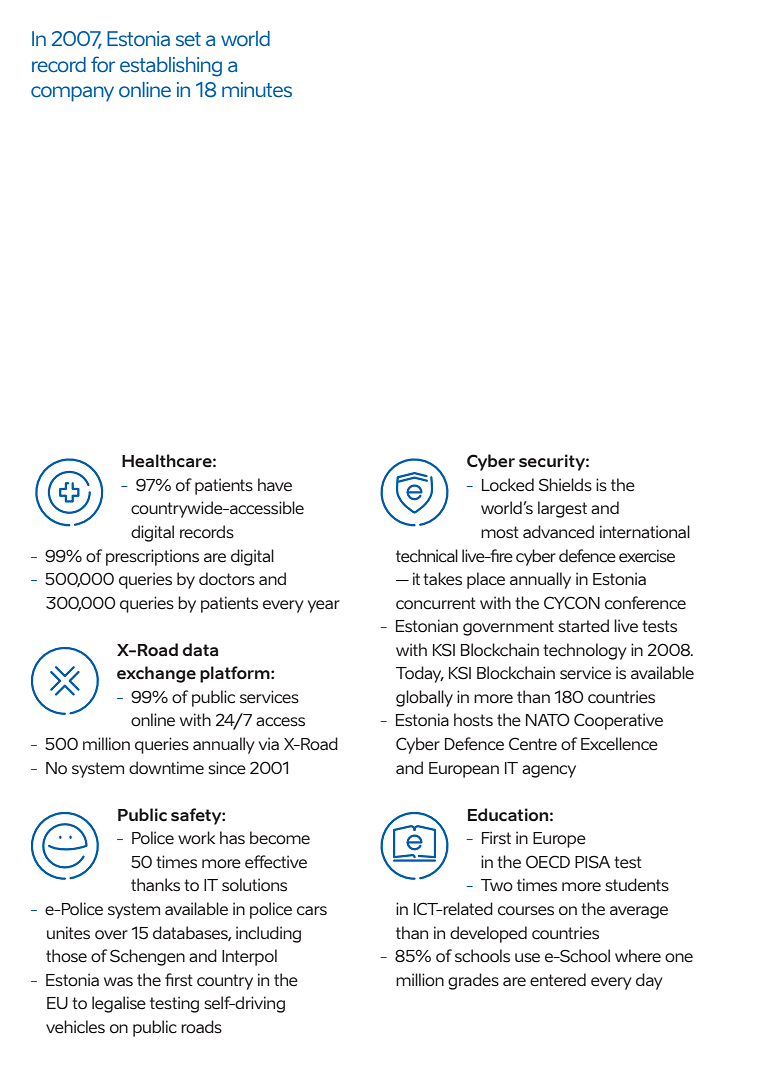 The height and width of the screenshot is (1079, 761). What do you see at coordinates (424, 698) in the screenshot?
I see `globally` at bounding box center [424, 698].
